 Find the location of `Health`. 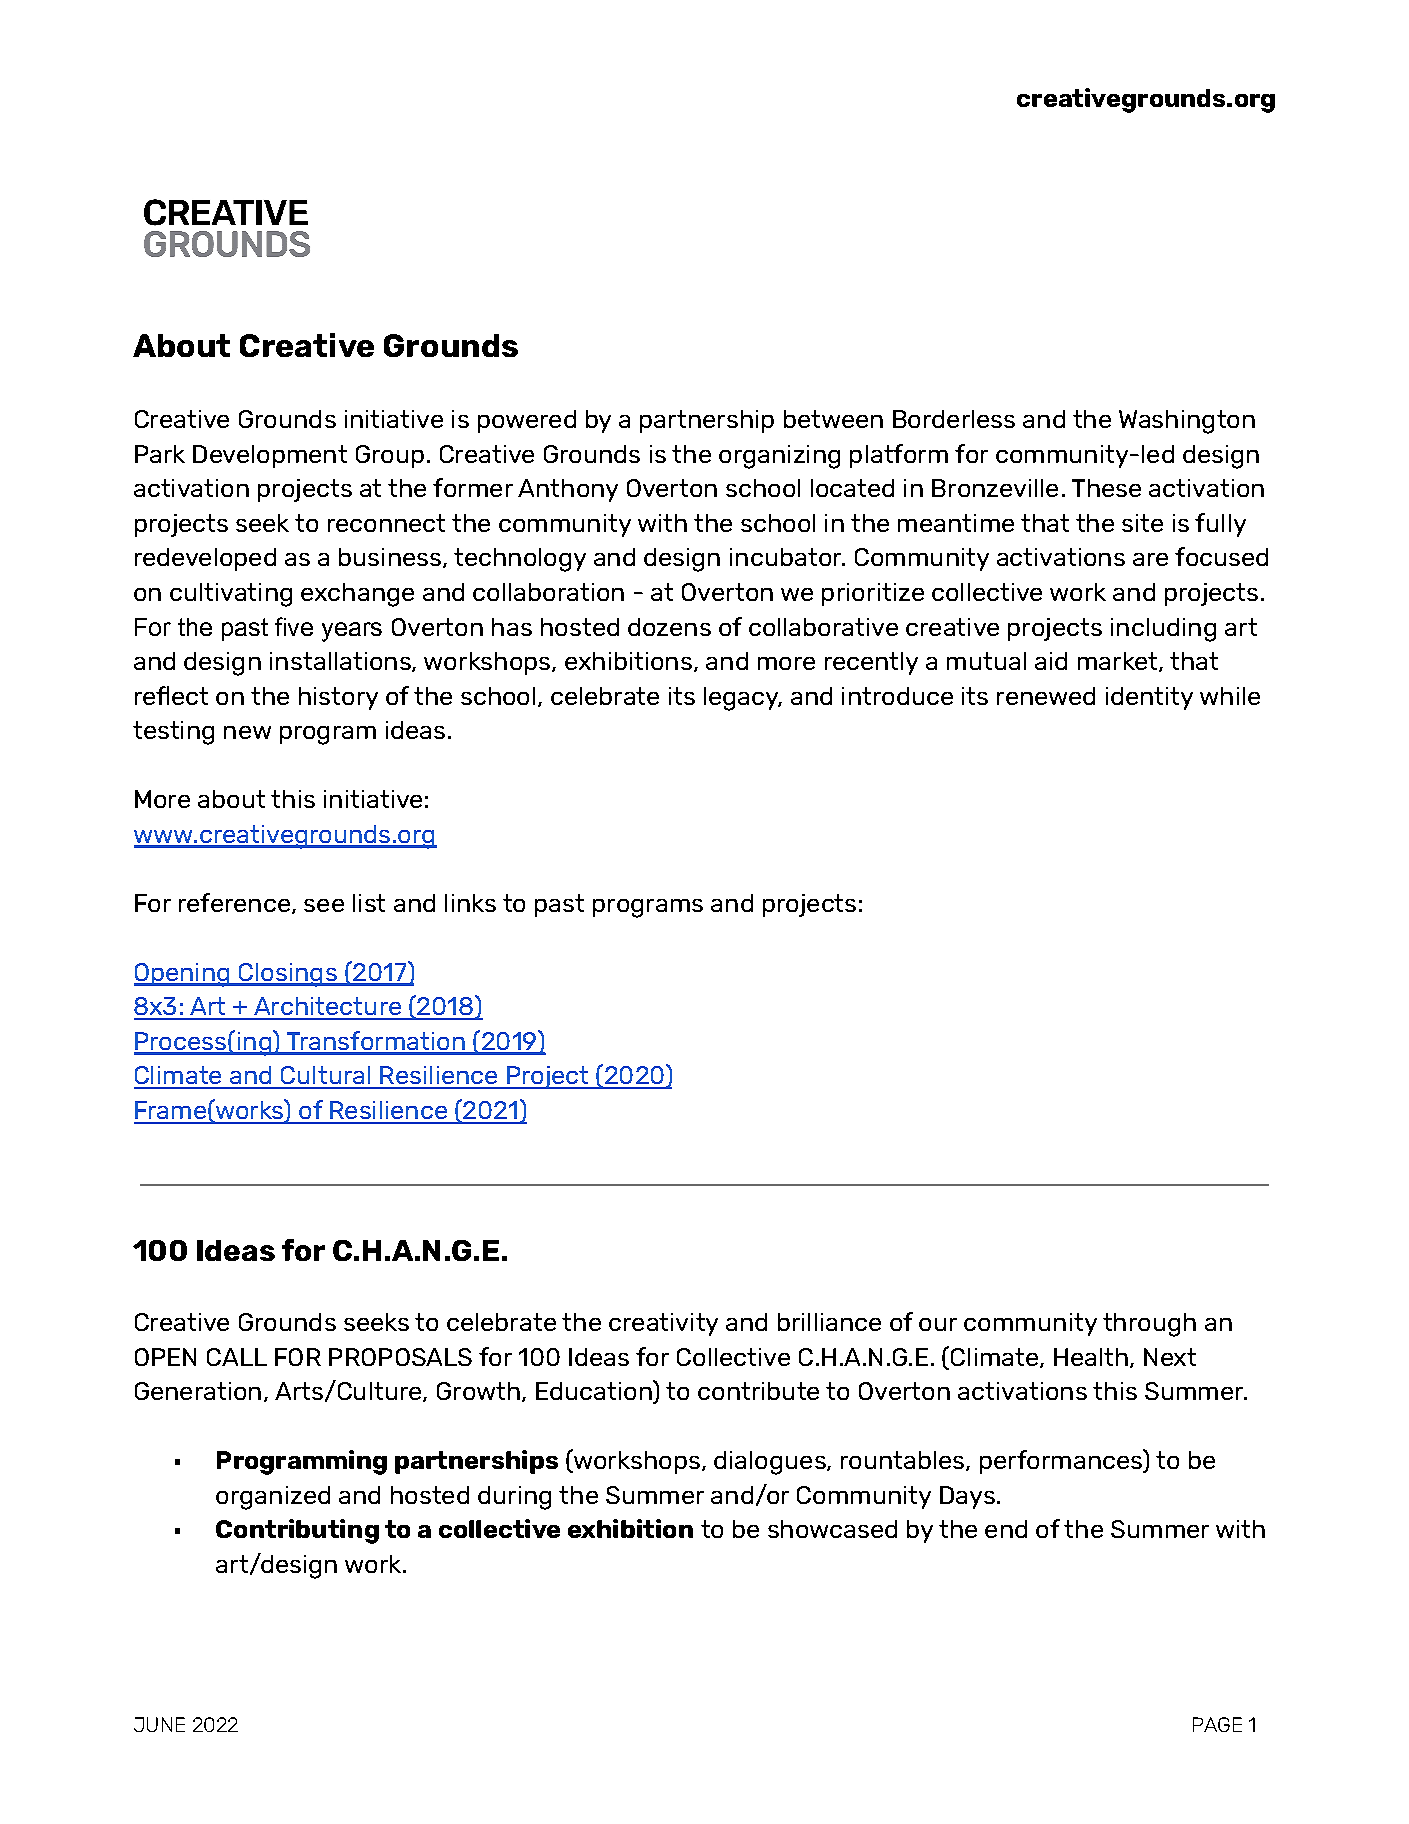

Health is located at coordinates (1091, 1357).
